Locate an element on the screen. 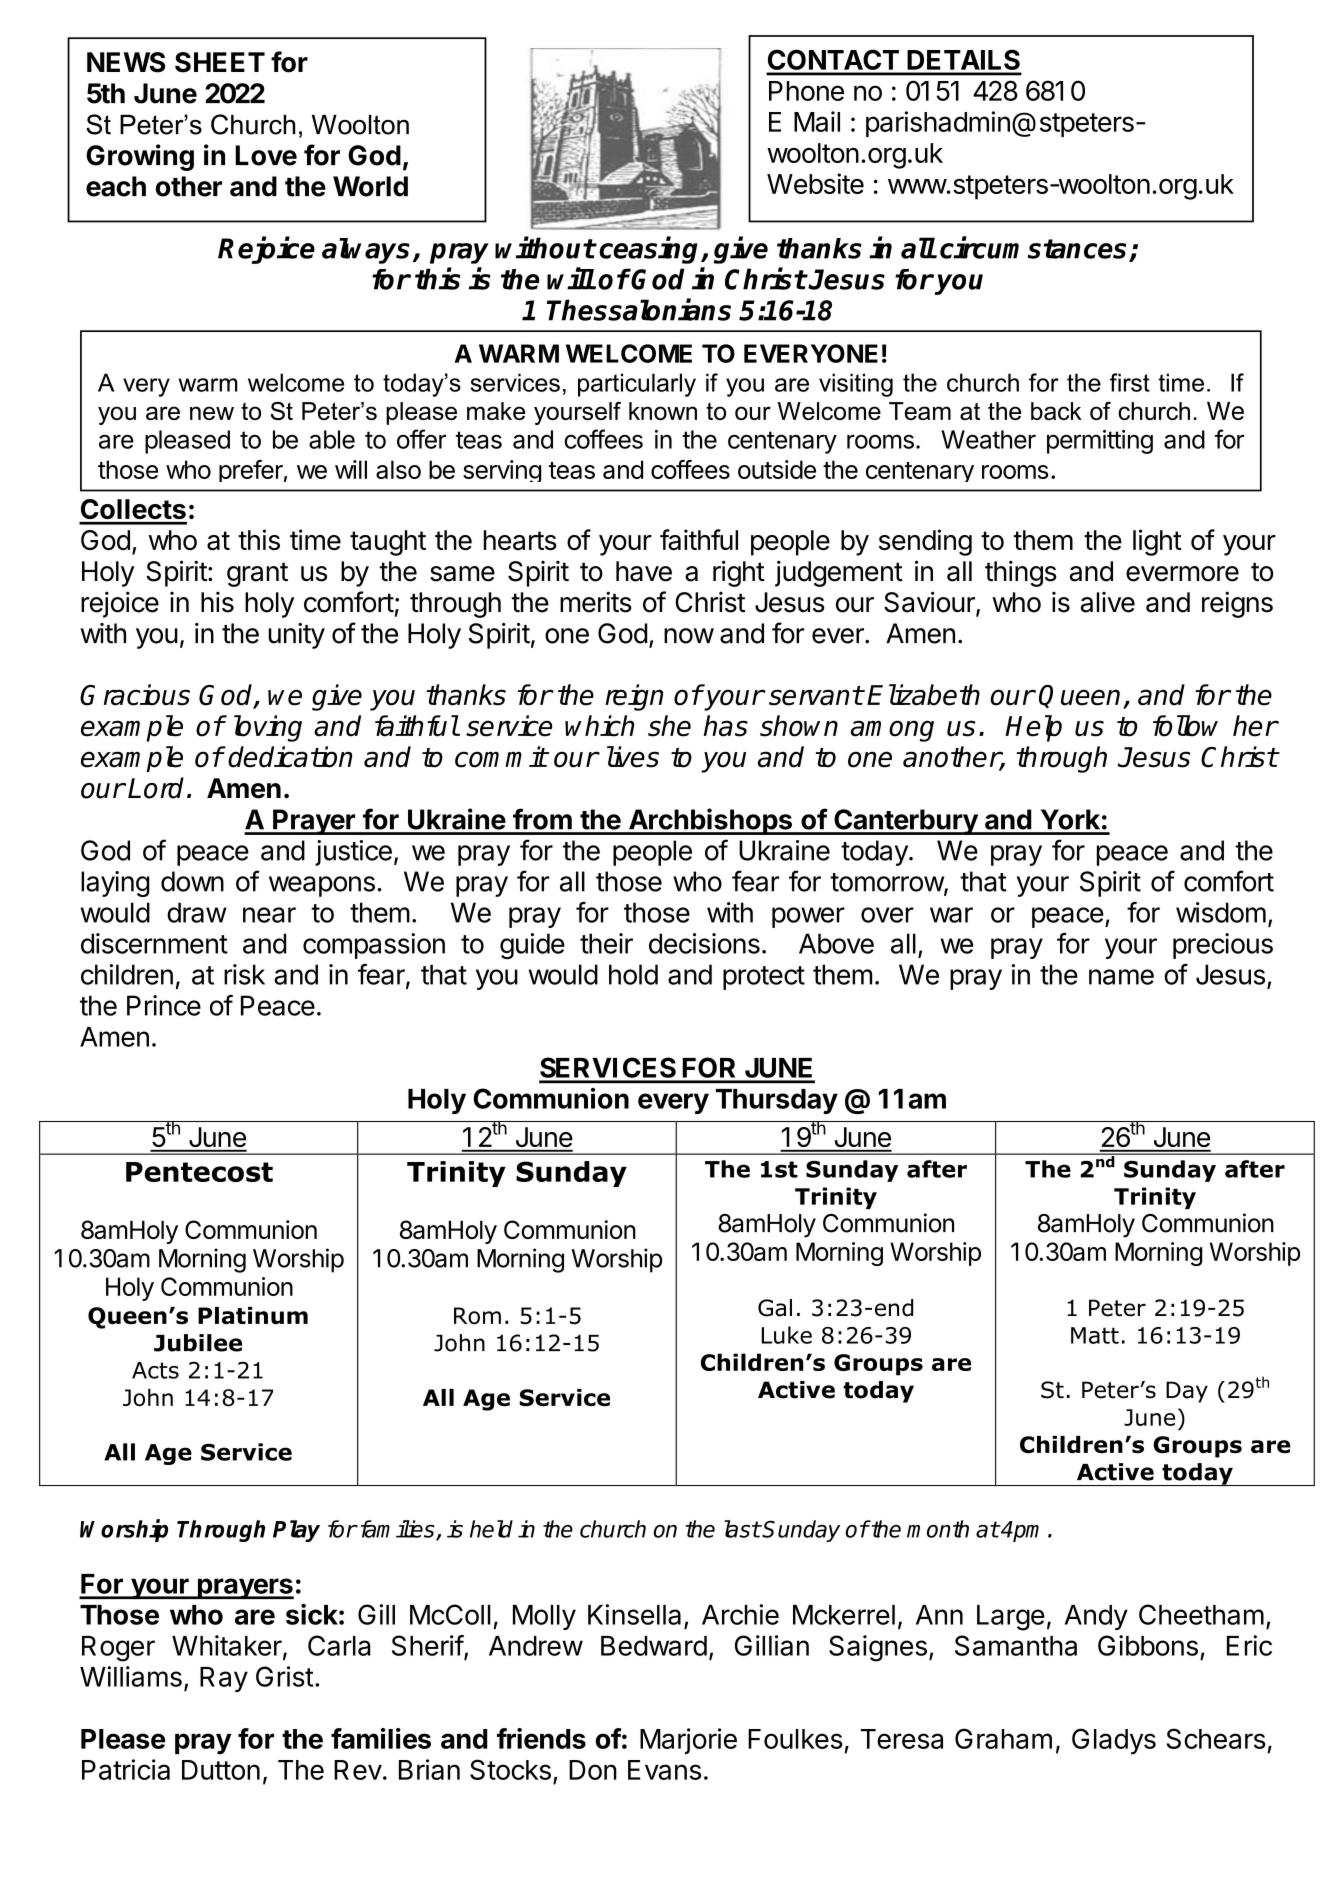 The height and width of the screenshot is (1893, 1338). have is located at coordinates (644, 571).
